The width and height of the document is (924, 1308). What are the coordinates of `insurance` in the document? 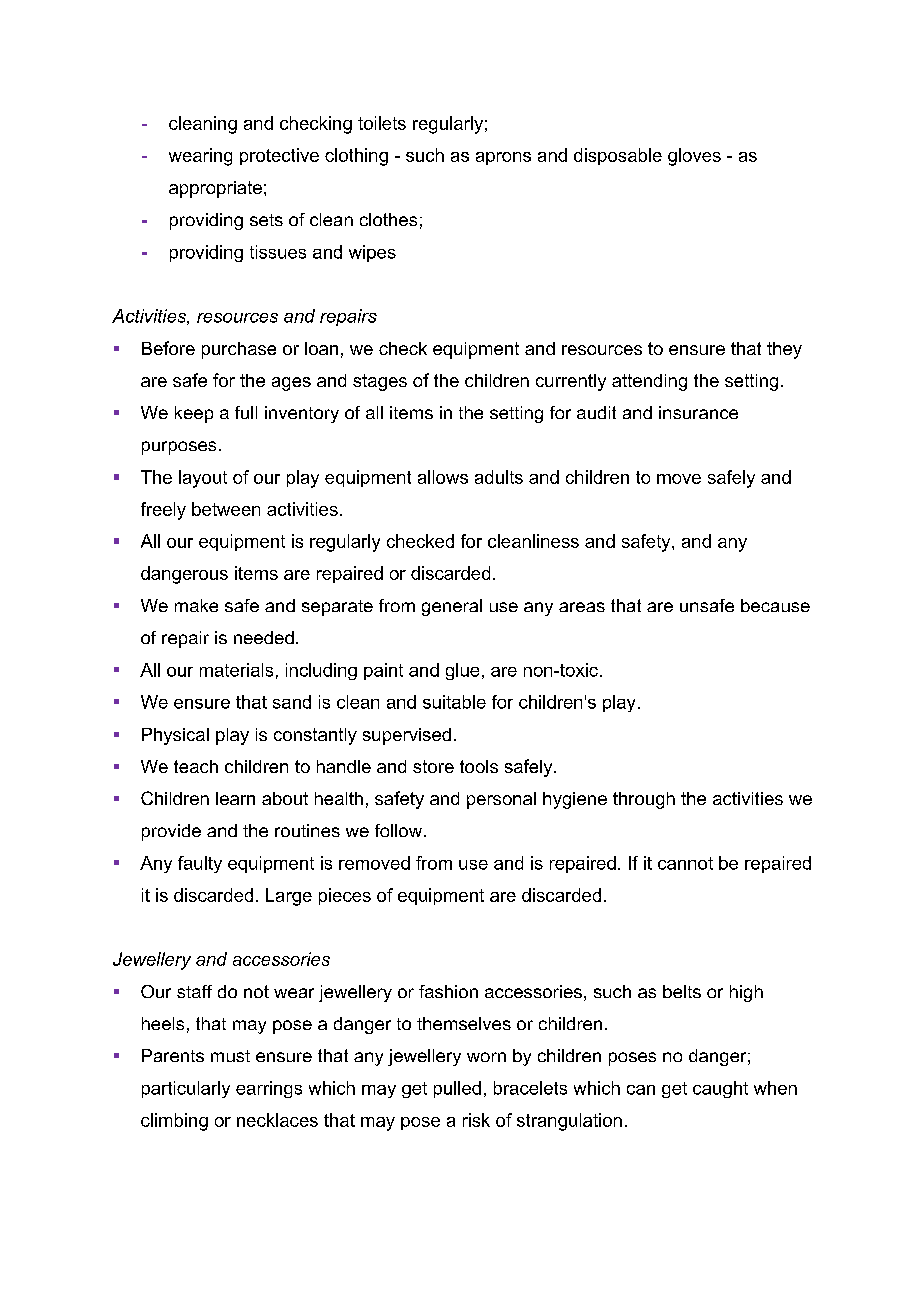 It's located at (698, 412).
